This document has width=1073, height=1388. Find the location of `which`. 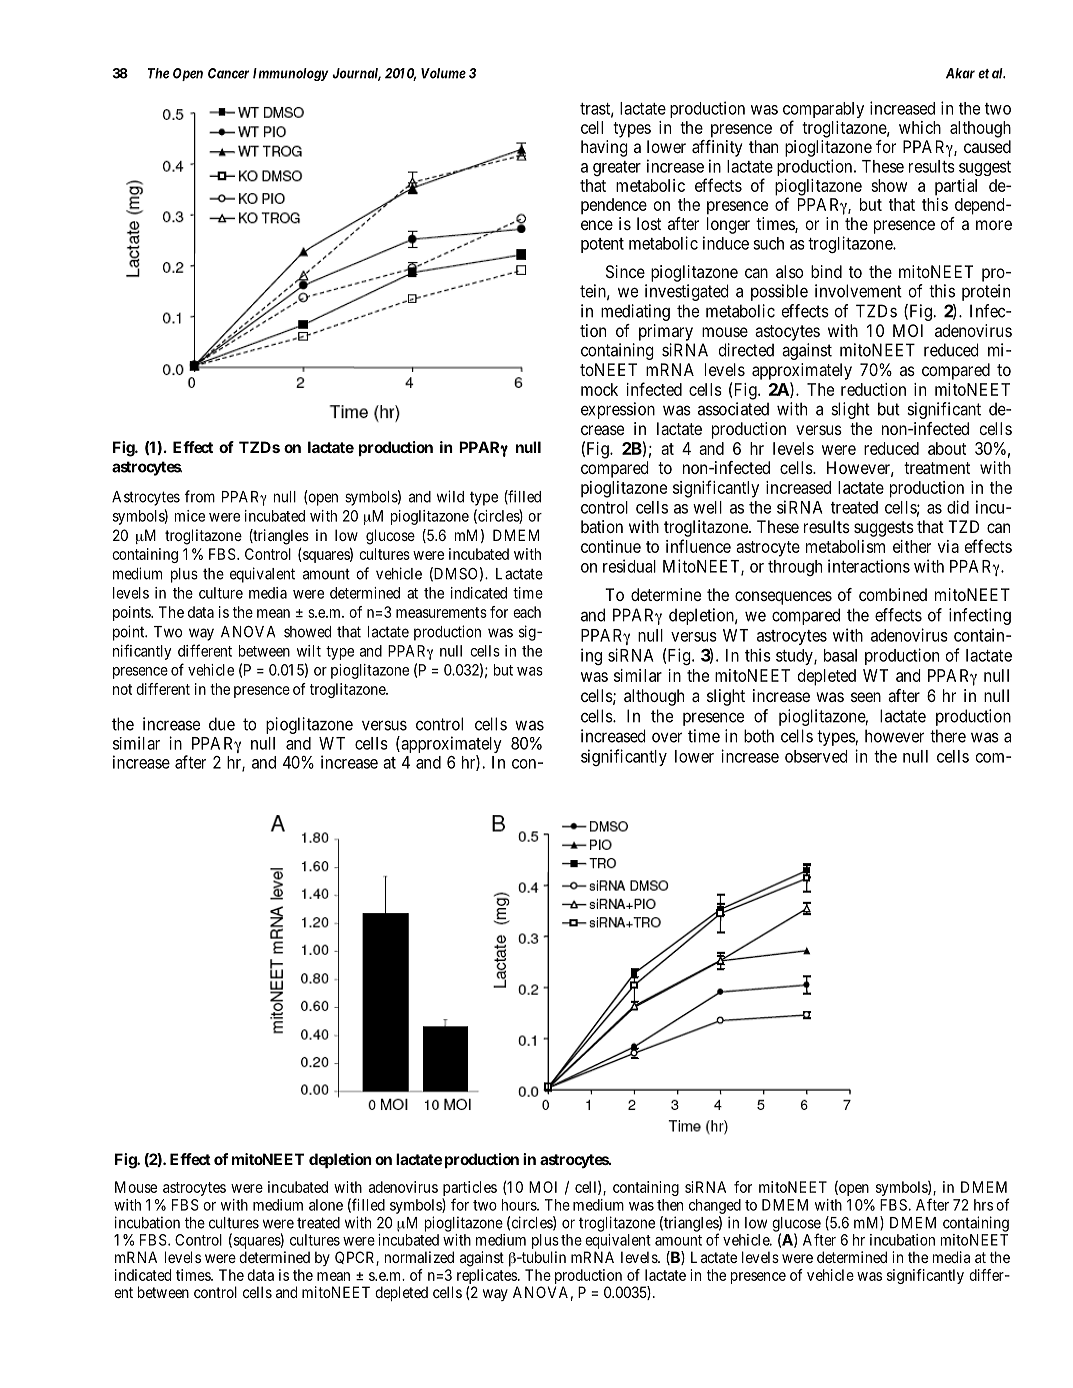

which is located at coordinates (920, 127).
